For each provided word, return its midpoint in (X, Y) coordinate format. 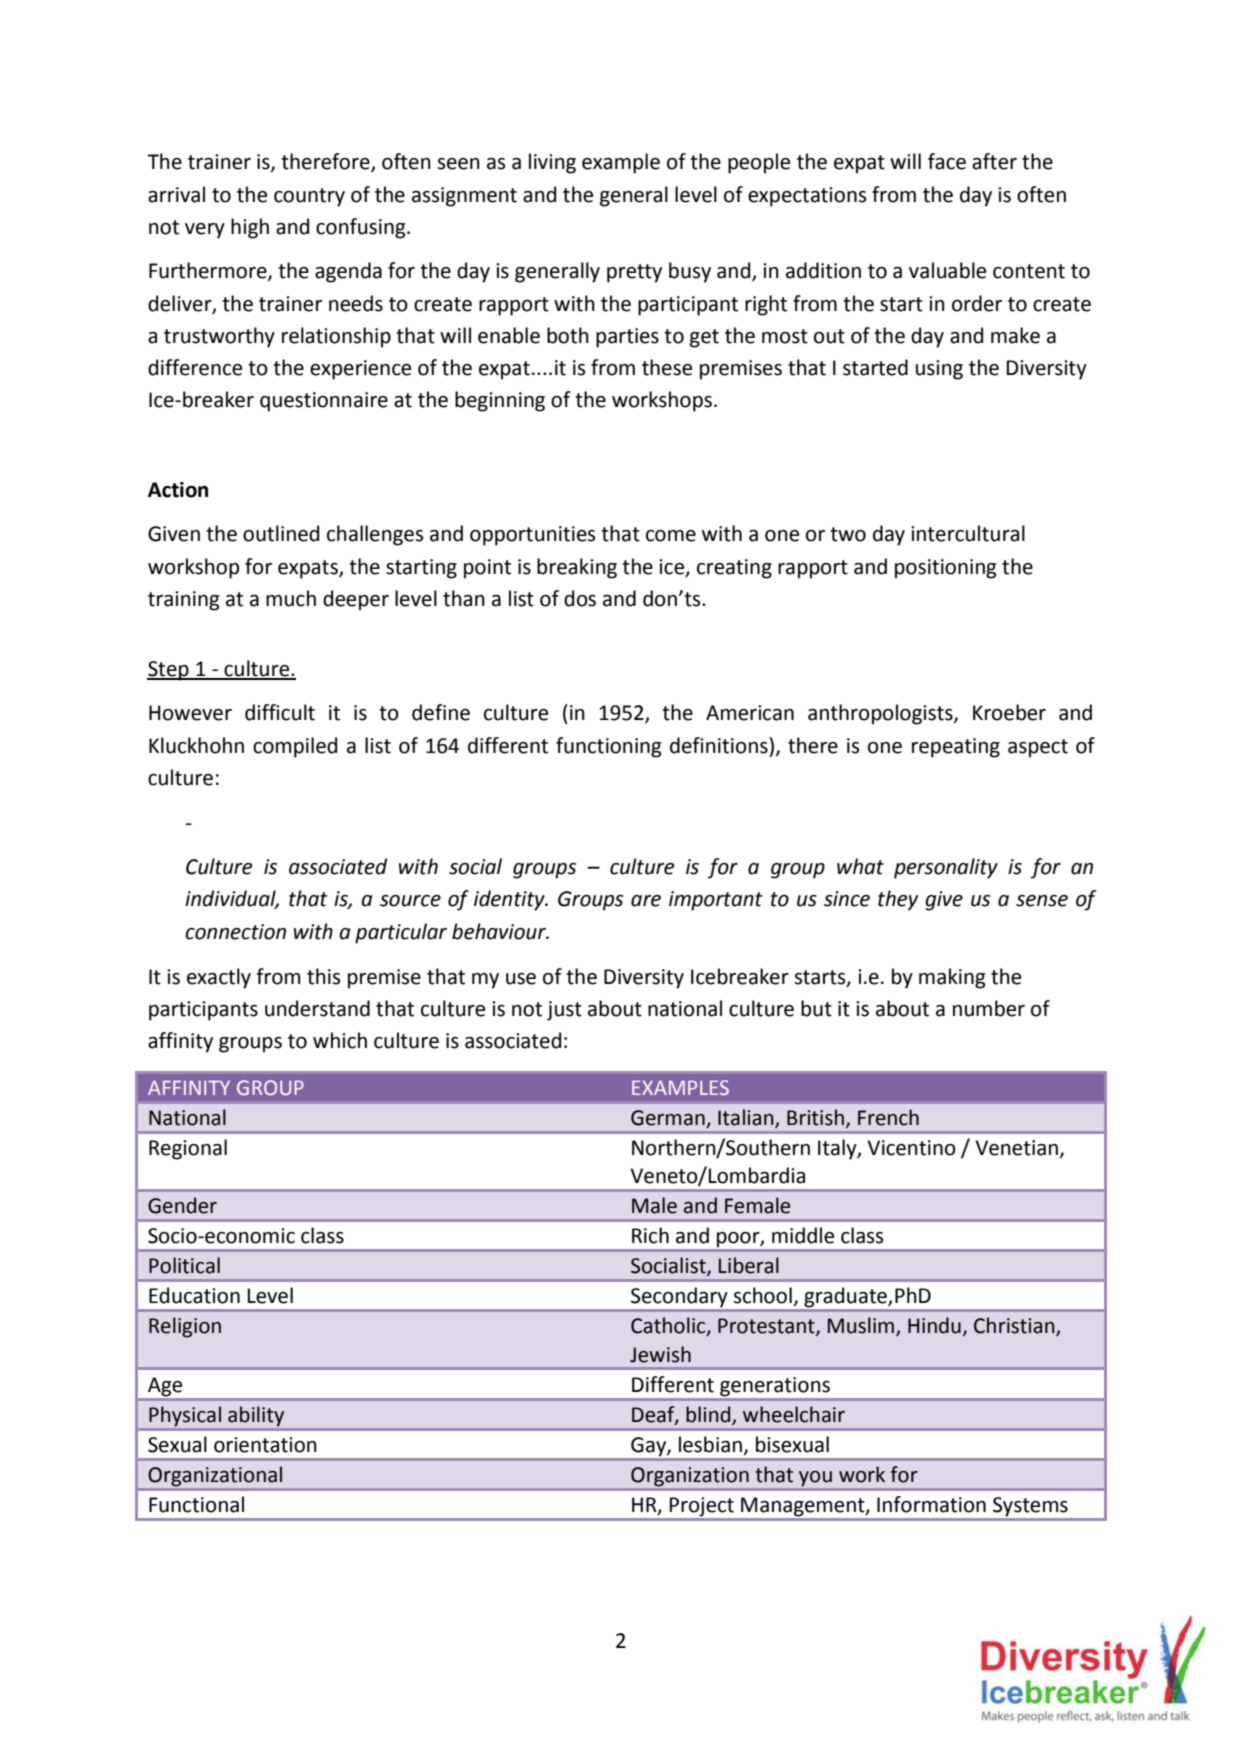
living (552, 163)
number (989, 1008)
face (947, 161)
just (564, 1011)
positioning (945, 569)
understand (317, 1008)
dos (580, 598)
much (291, 598)
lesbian (710, 1444)
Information (931, 1504)
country (309, 197)
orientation (265, 1445)
